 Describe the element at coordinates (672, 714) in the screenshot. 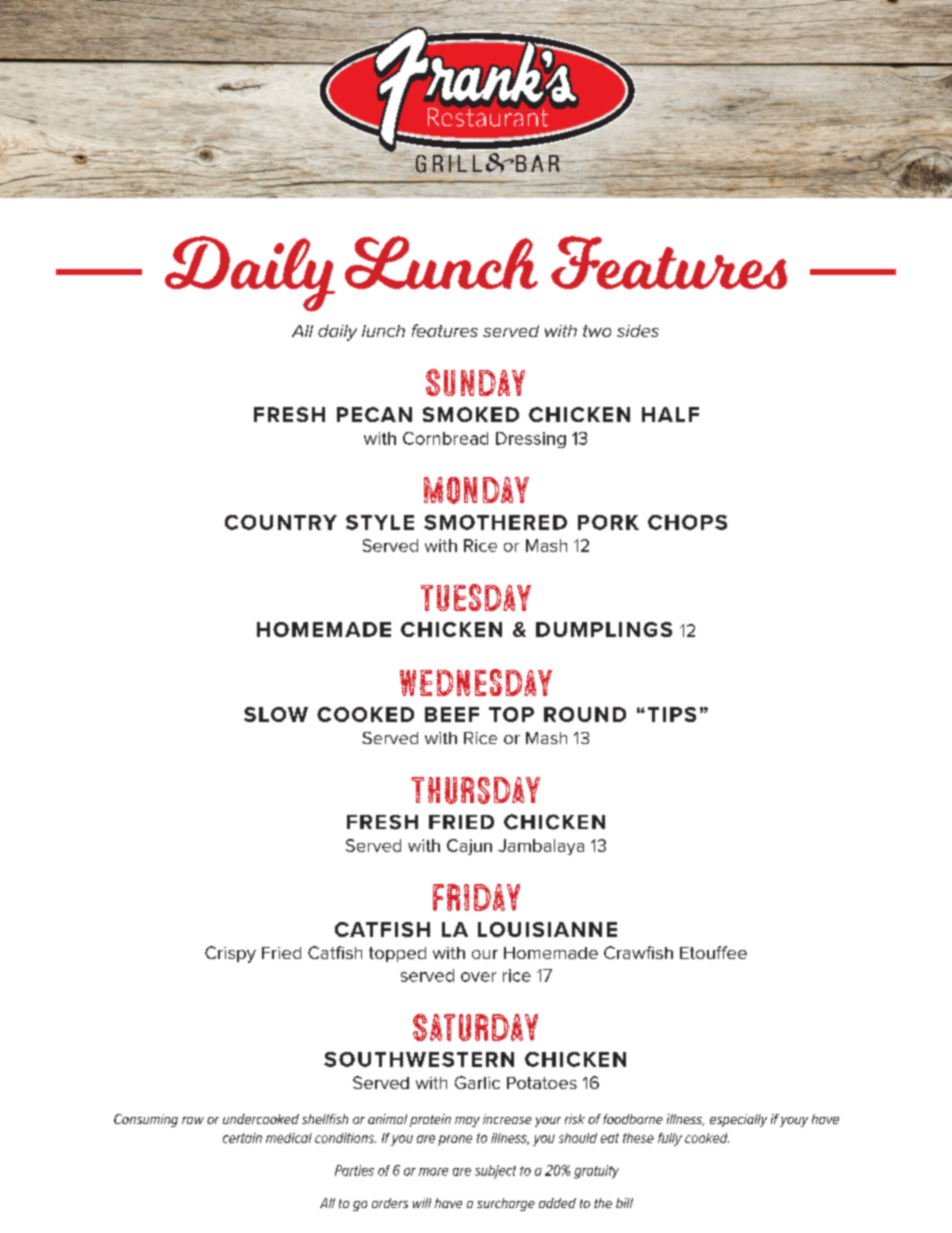

I see `TIPS` at that location.
